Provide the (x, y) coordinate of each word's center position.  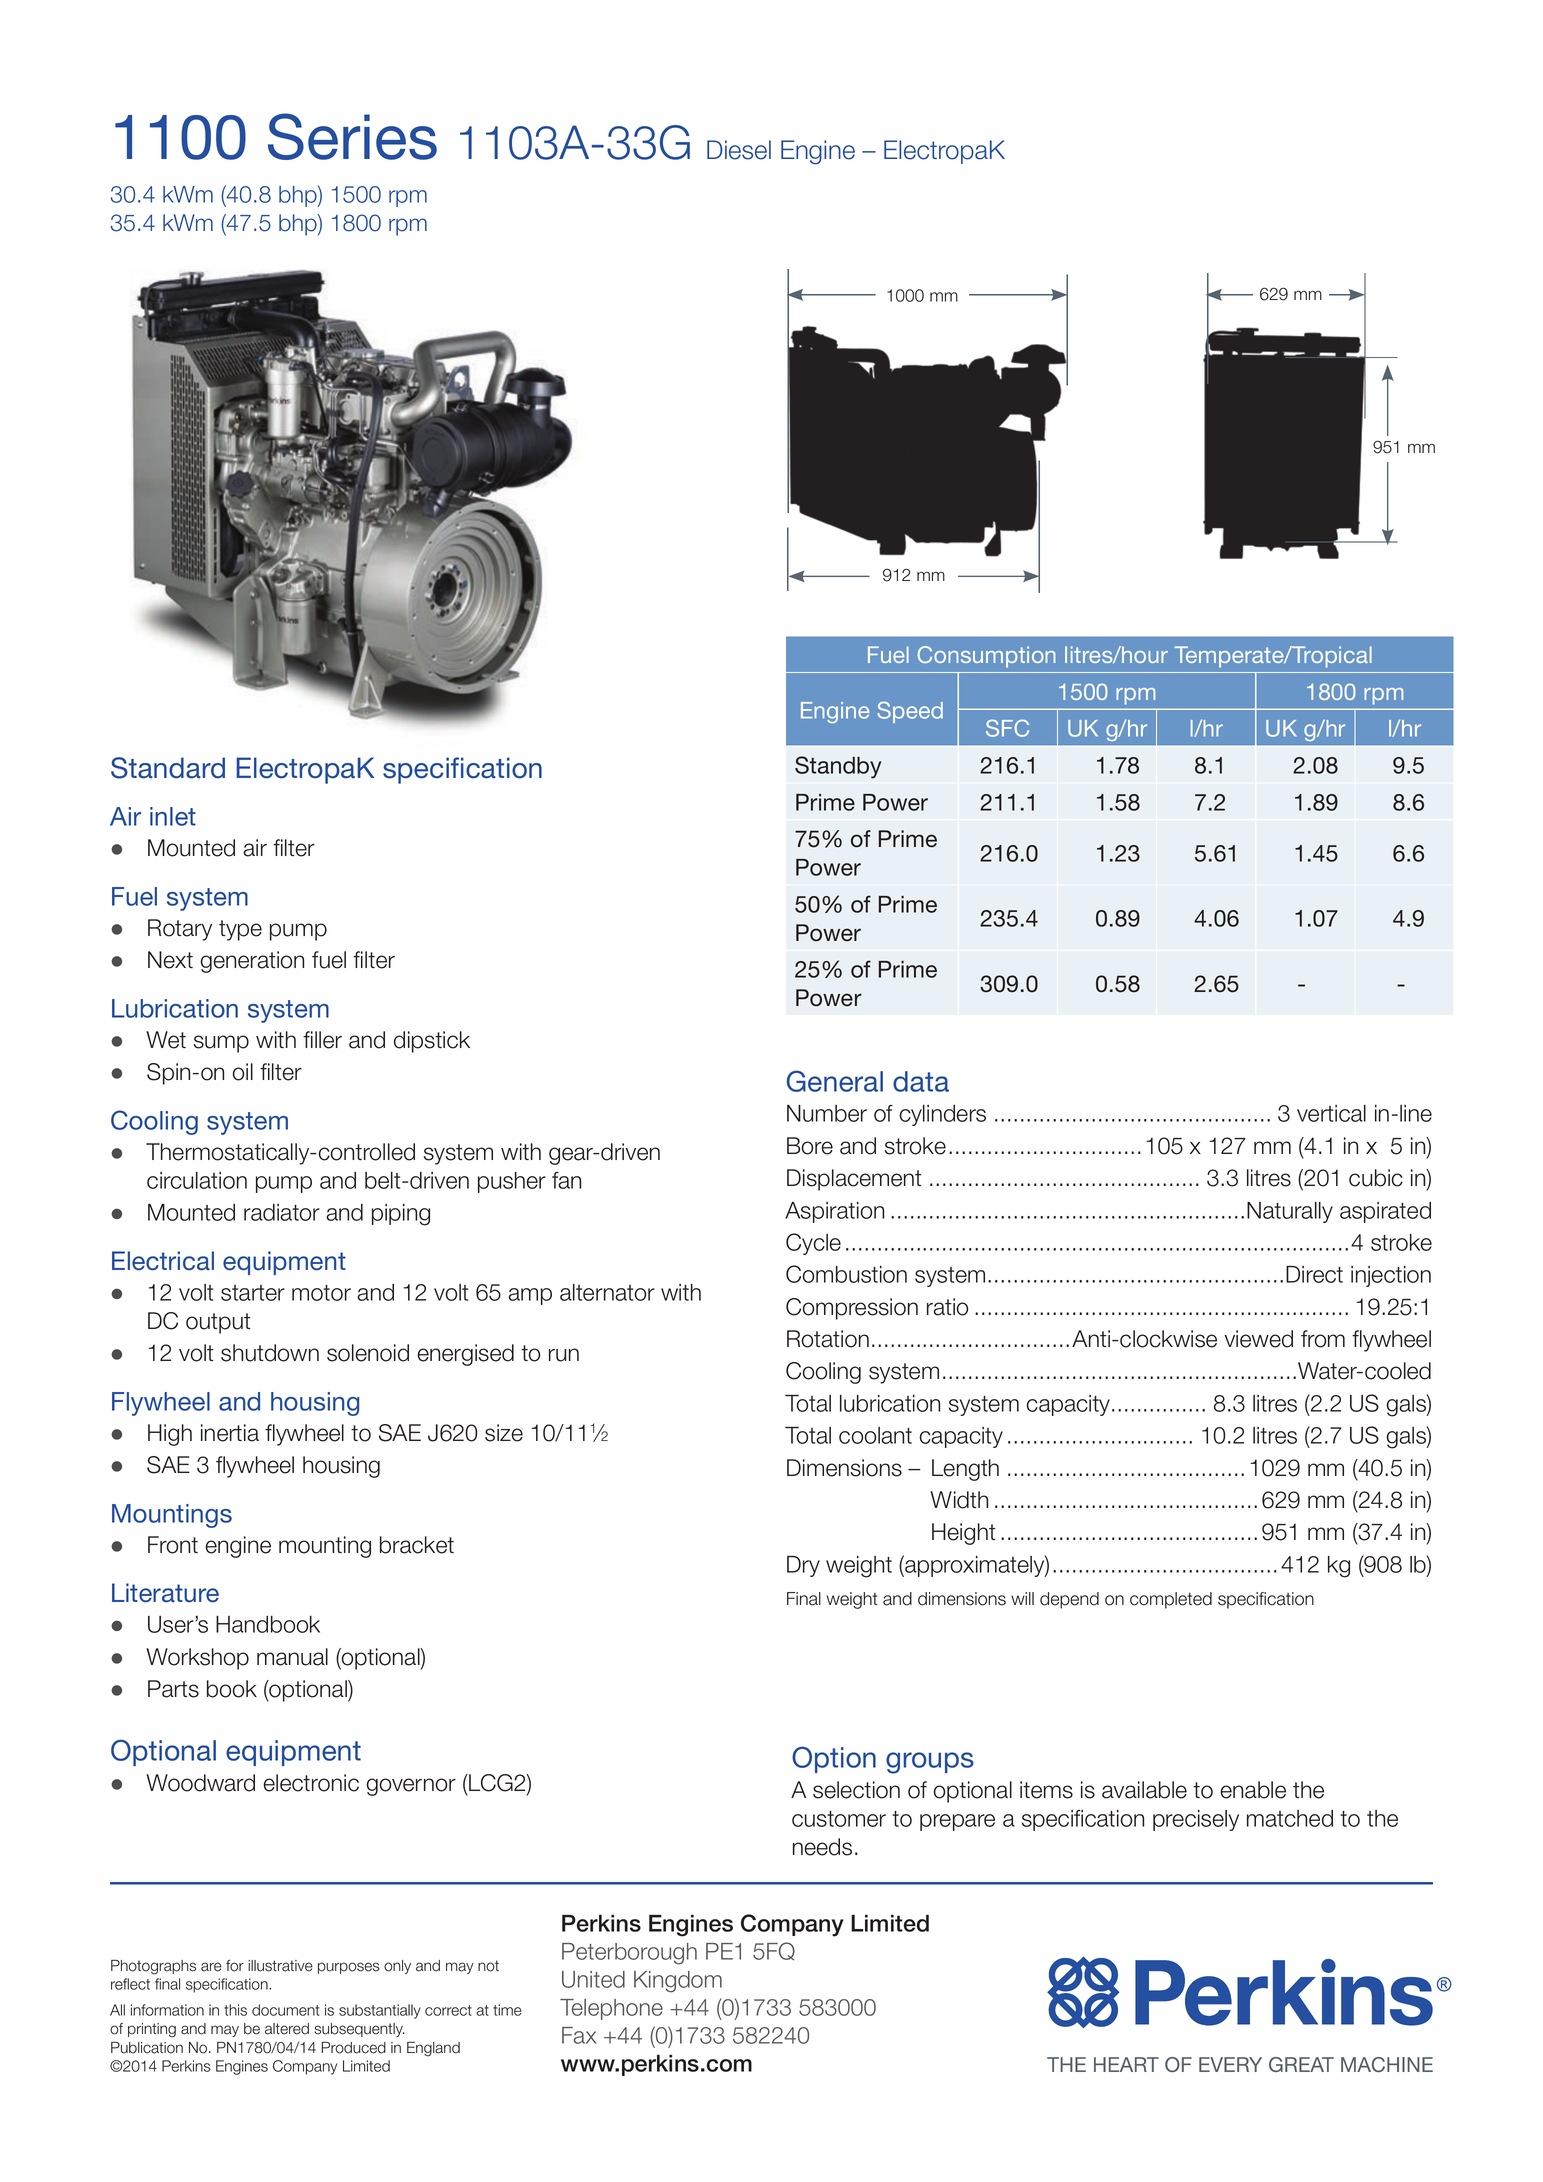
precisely (1196, 1820)
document (286, 2010)
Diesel (739, 150)
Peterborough (629, 1954)
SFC (1007, 728)
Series (352, 136)
